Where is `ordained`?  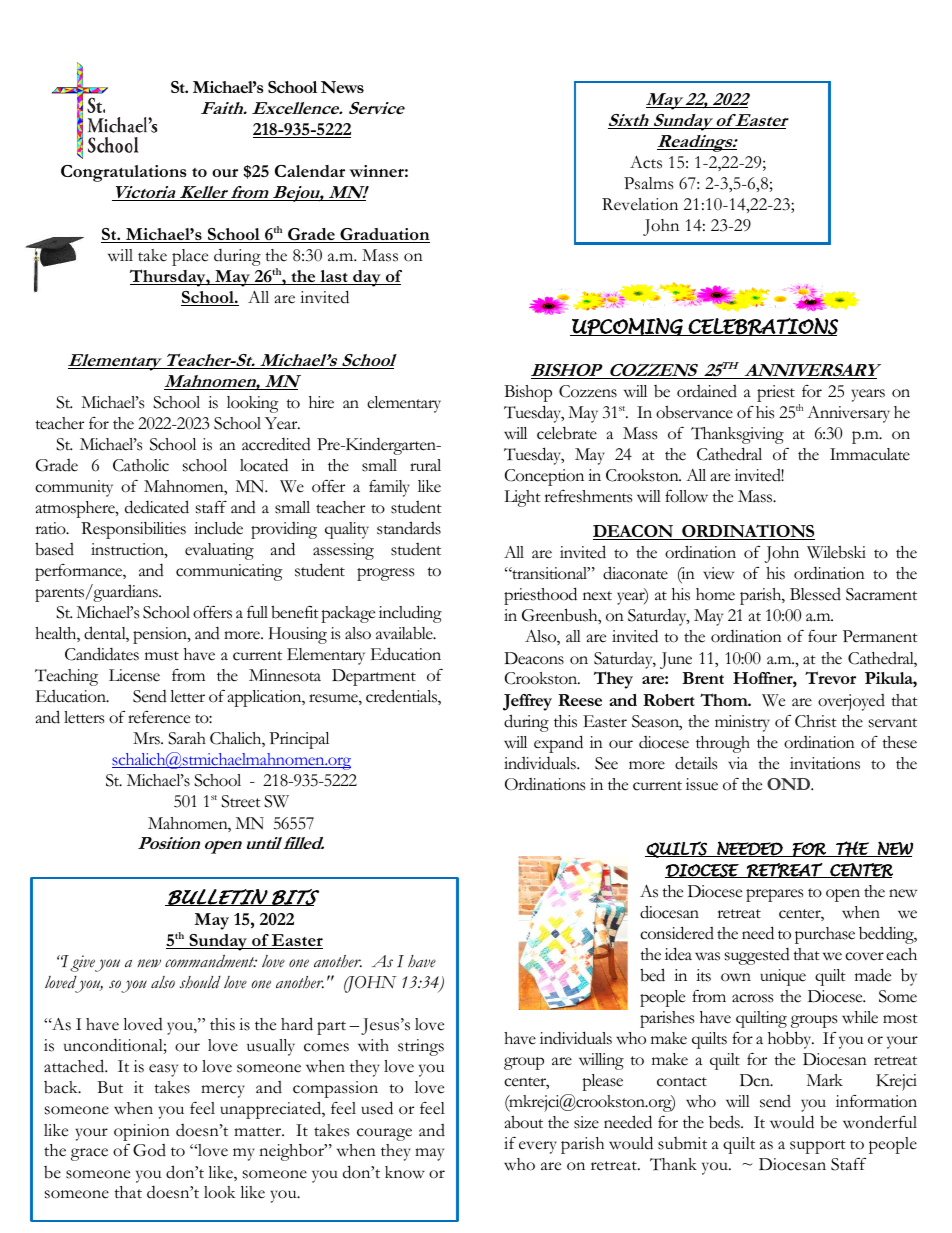
ordained is located at coordinates (707, 391).
